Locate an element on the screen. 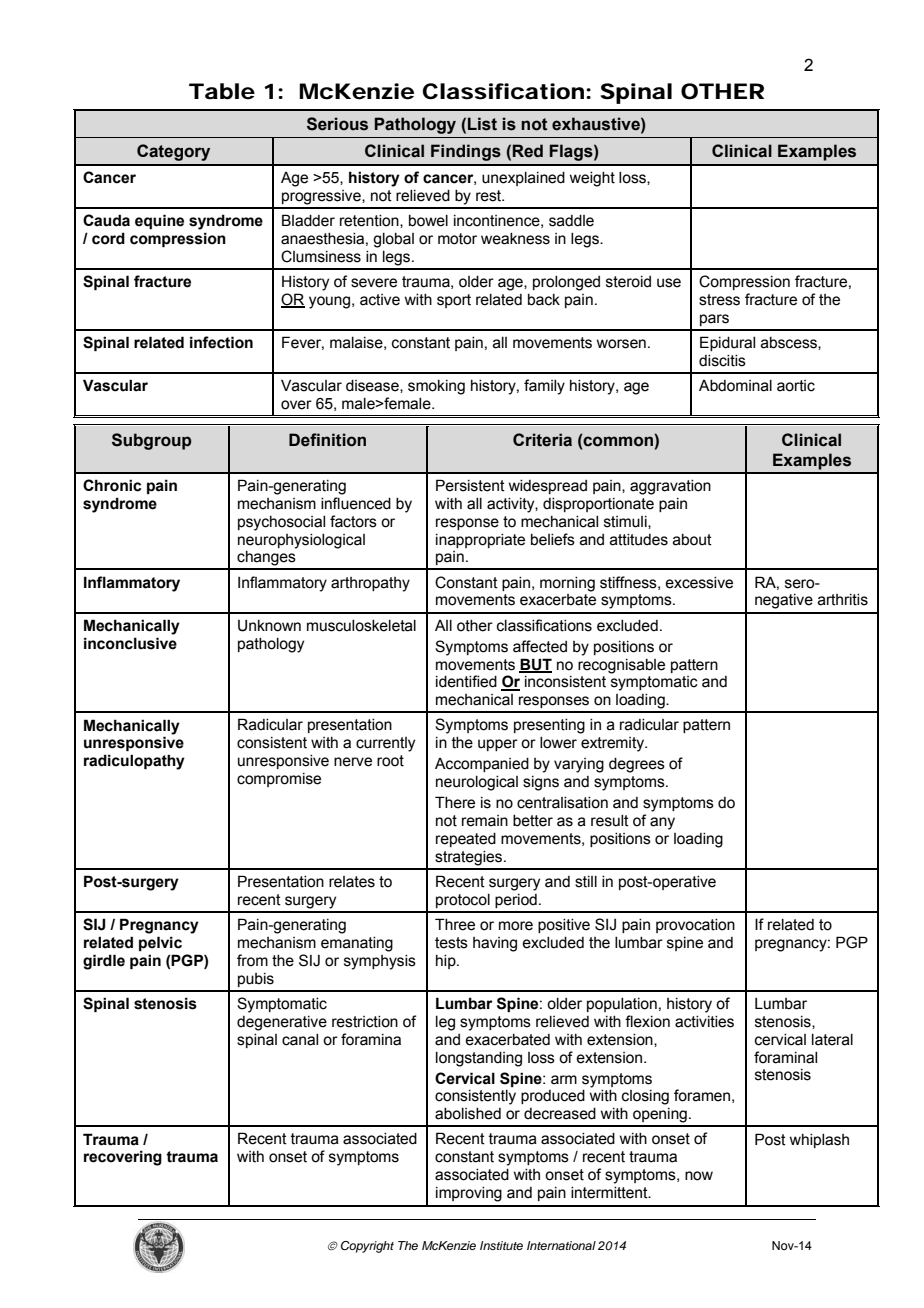  List is located at coordinates (482, 124).
